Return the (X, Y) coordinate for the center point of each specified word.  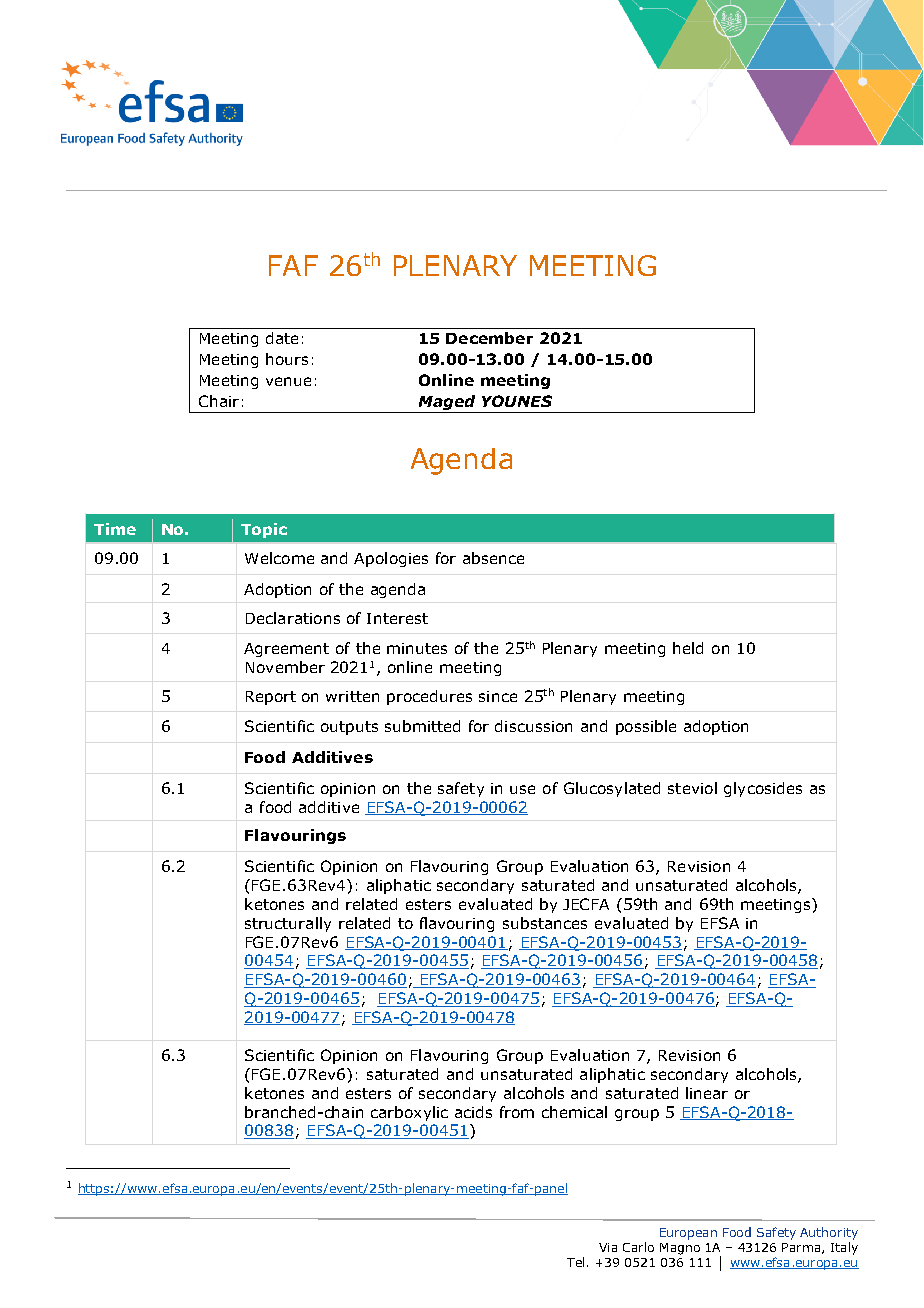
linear (707, 1093)
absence (493, 558)
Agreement (286, 650)
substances (545, 923)
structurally (288, 924)
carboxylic (409, 1113)
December (489, 338)
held (688, 648)
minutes (417, 648)
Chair (219, 401)
